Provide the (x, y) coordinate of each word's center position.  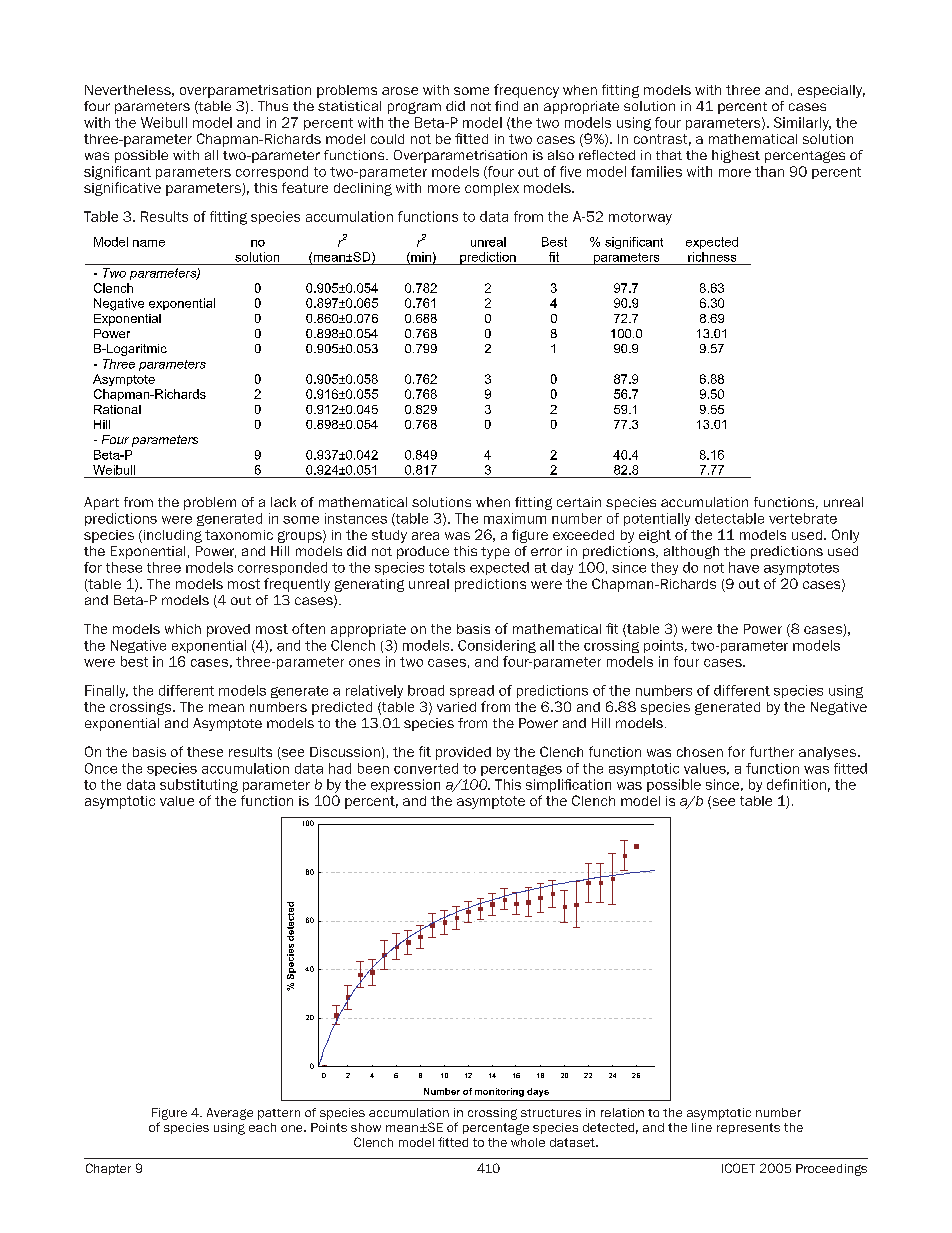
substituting (199, 786)
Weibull (164, 122)
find (506, 106)
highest (736, 156)
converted (426, 768)
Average (230, 1114)
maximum (515, 518)
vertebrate (803, 518)
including (171, 536)
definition (796, 784)
